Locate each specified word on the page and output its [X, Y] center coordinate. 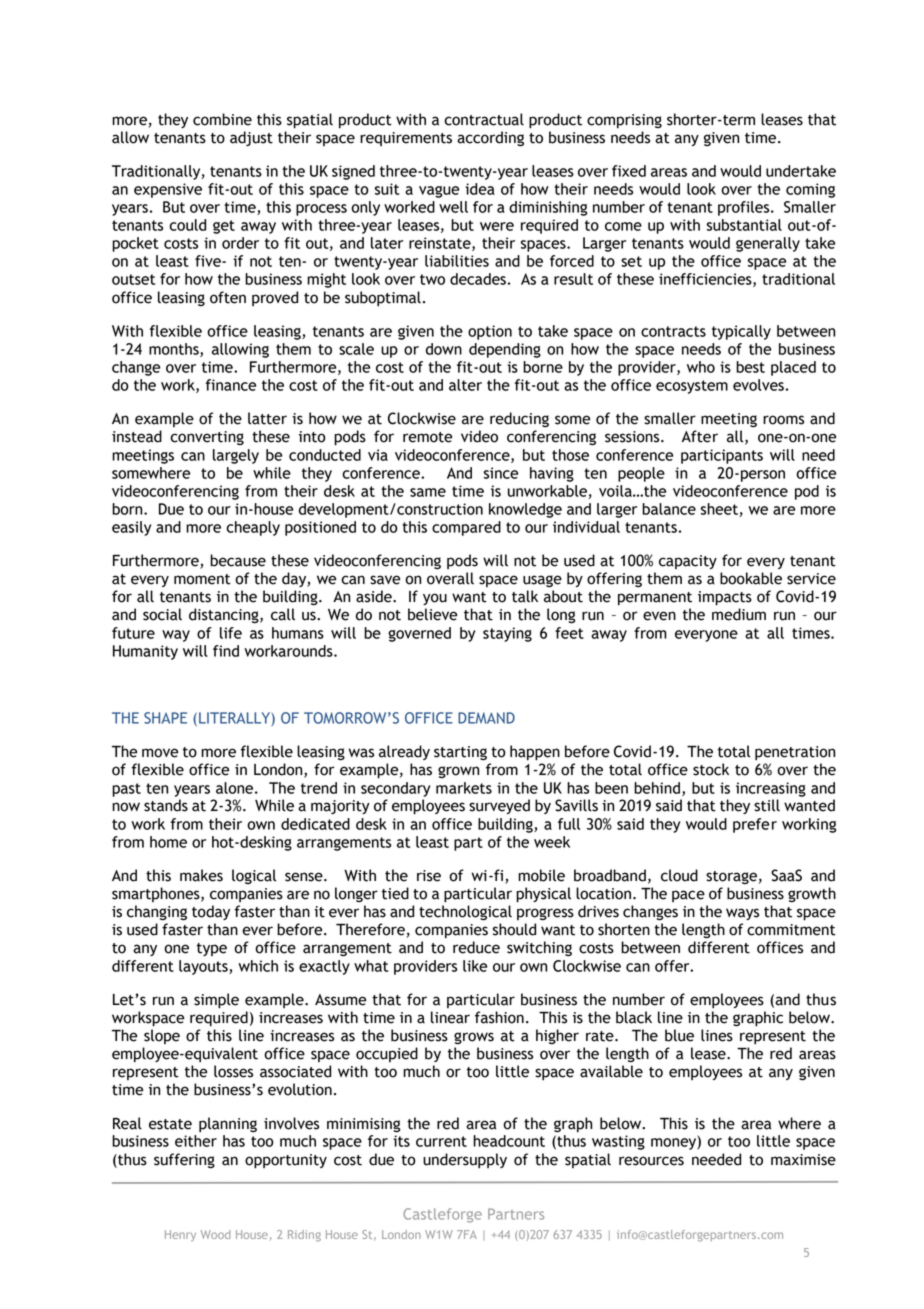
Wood [215, 1234]
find [226, 651]
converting [207, 438]
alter [465, 385]
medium [739, 614]
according [490, 139]
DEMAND [486, 718]
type [212, 949]
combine [222, 119]
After [700, 436]
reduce [476, 947]
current [441, 1141]
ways [742, 914]
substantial [744, 225]
